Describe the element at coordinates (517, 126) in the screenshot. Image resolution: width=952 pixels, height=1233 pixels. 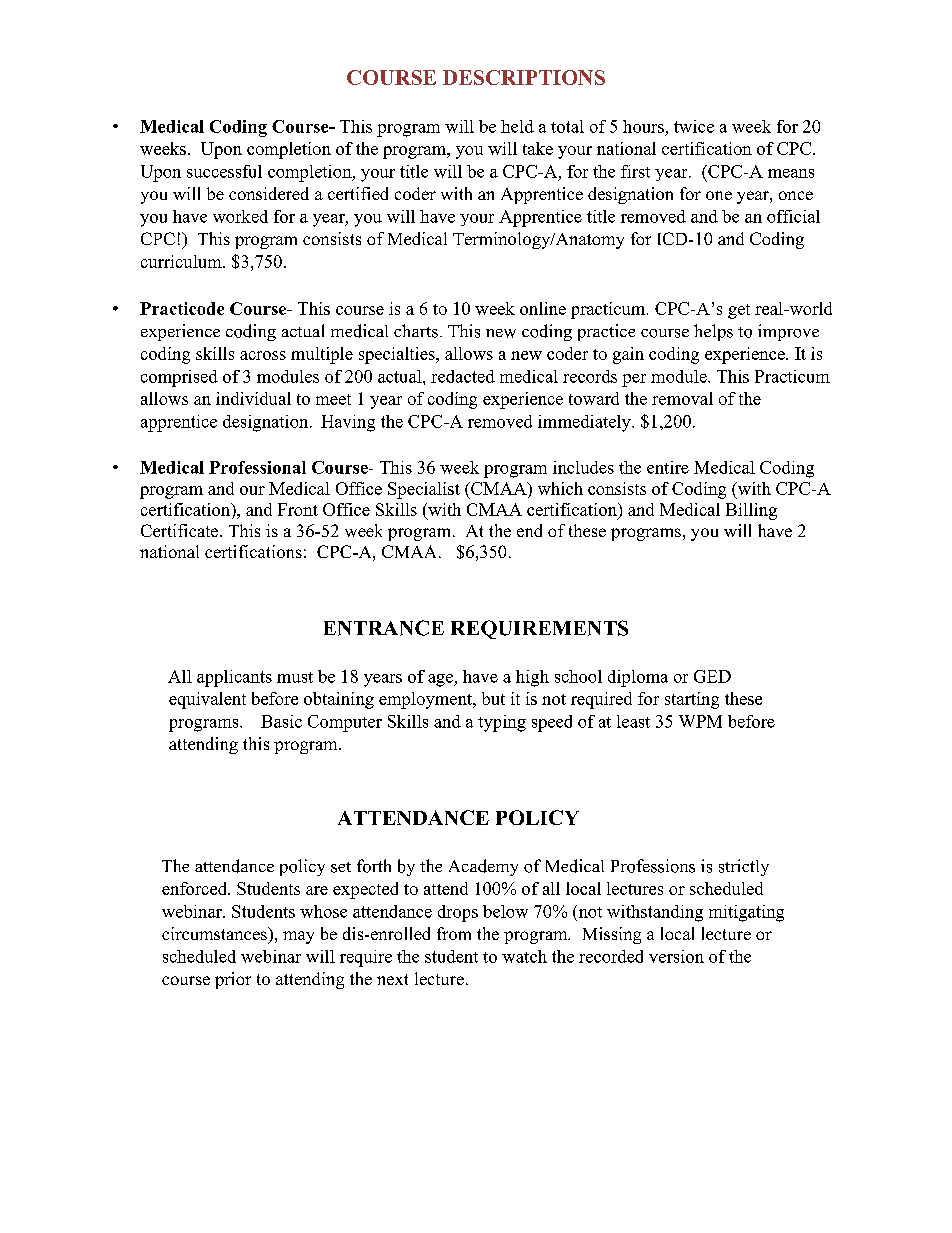
I see `held` at that location.
